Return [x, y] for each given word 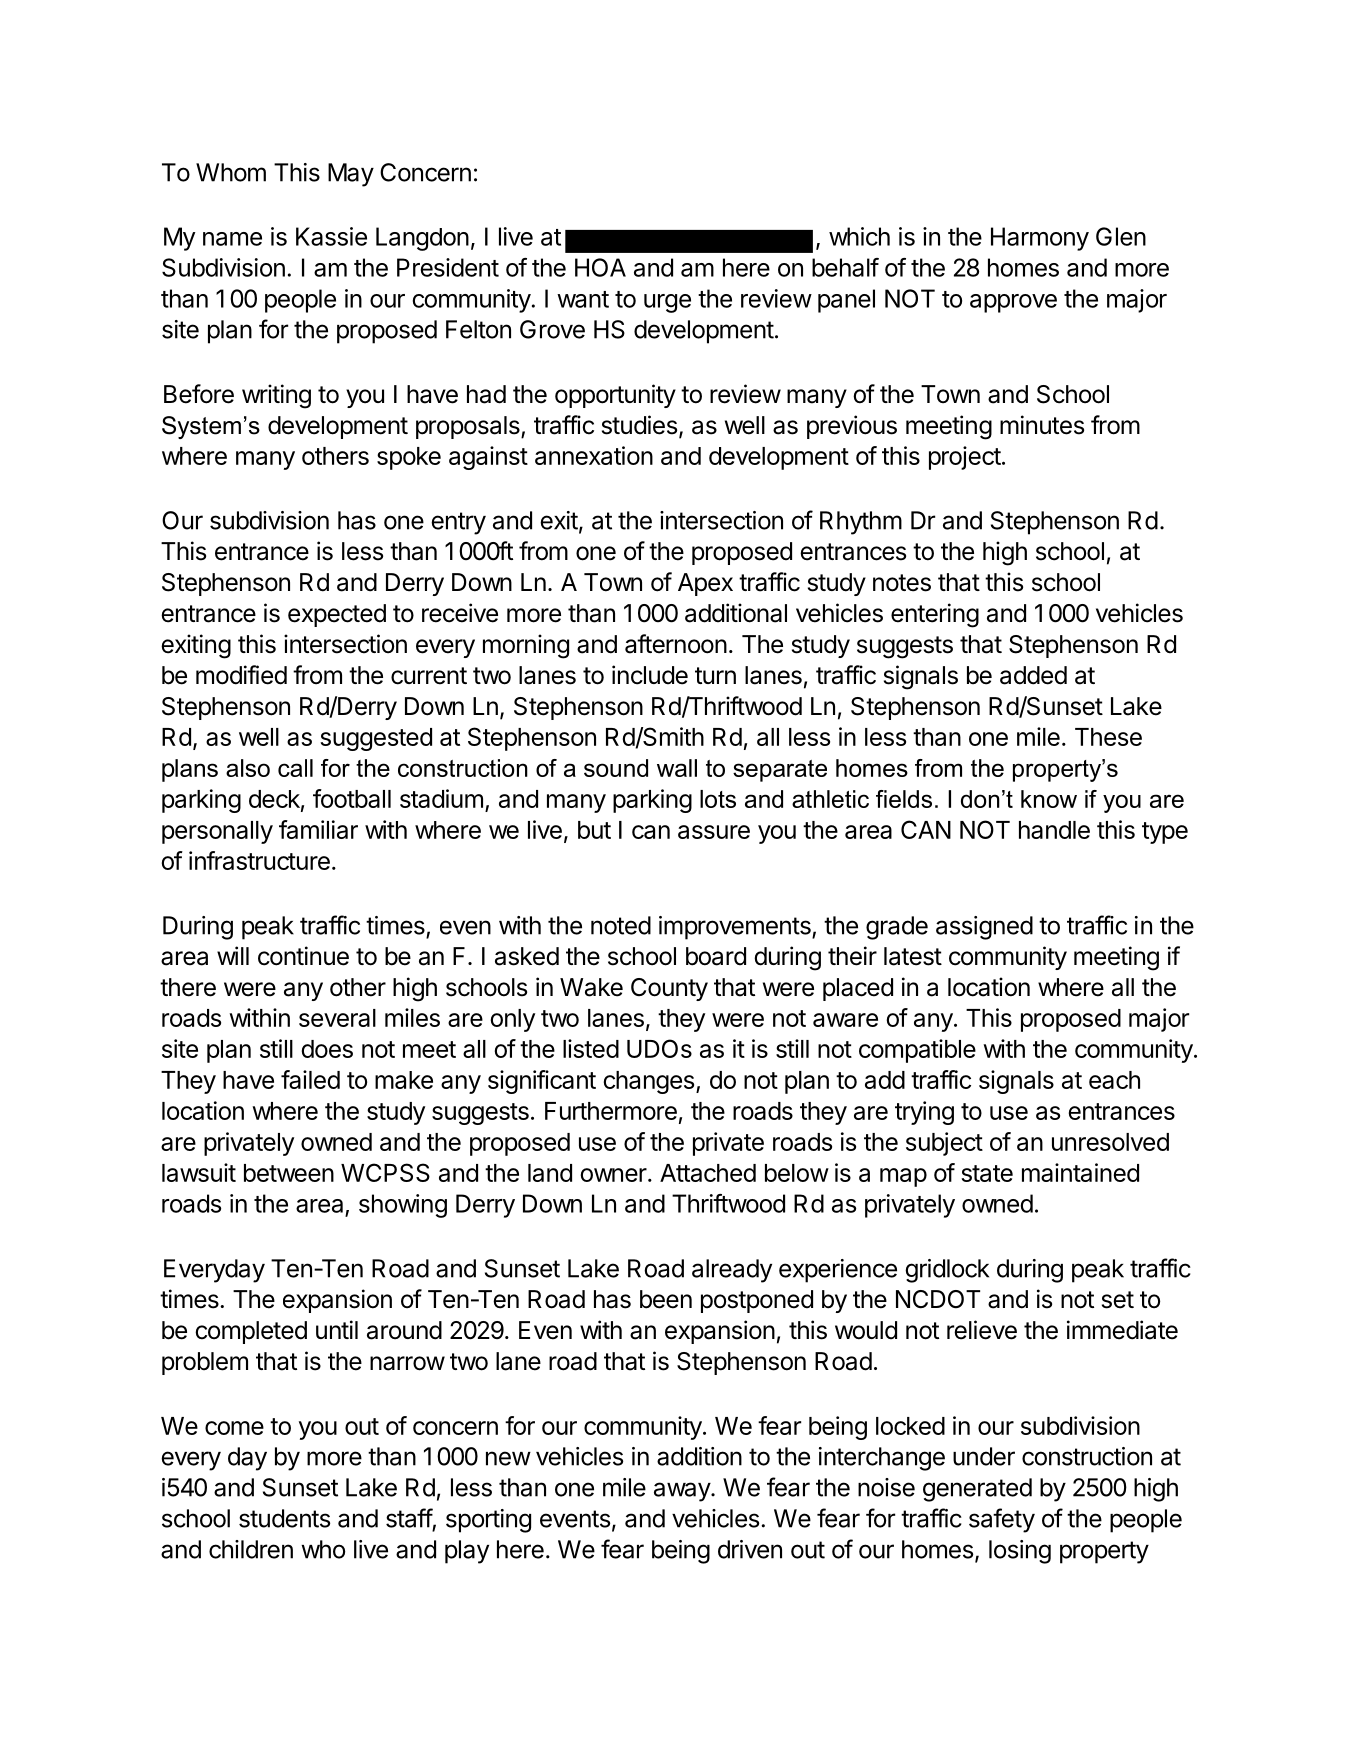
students [284, 1518]
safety [1002, 1520]
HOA [600, 267]
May [351, 175]
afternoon [676, 644]
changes [648, 1082]
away [683, 1492]
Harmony [1040, 239]
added [1033, 675]
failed [310, 1079]
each [1114, 1080]
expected [337, 615]
